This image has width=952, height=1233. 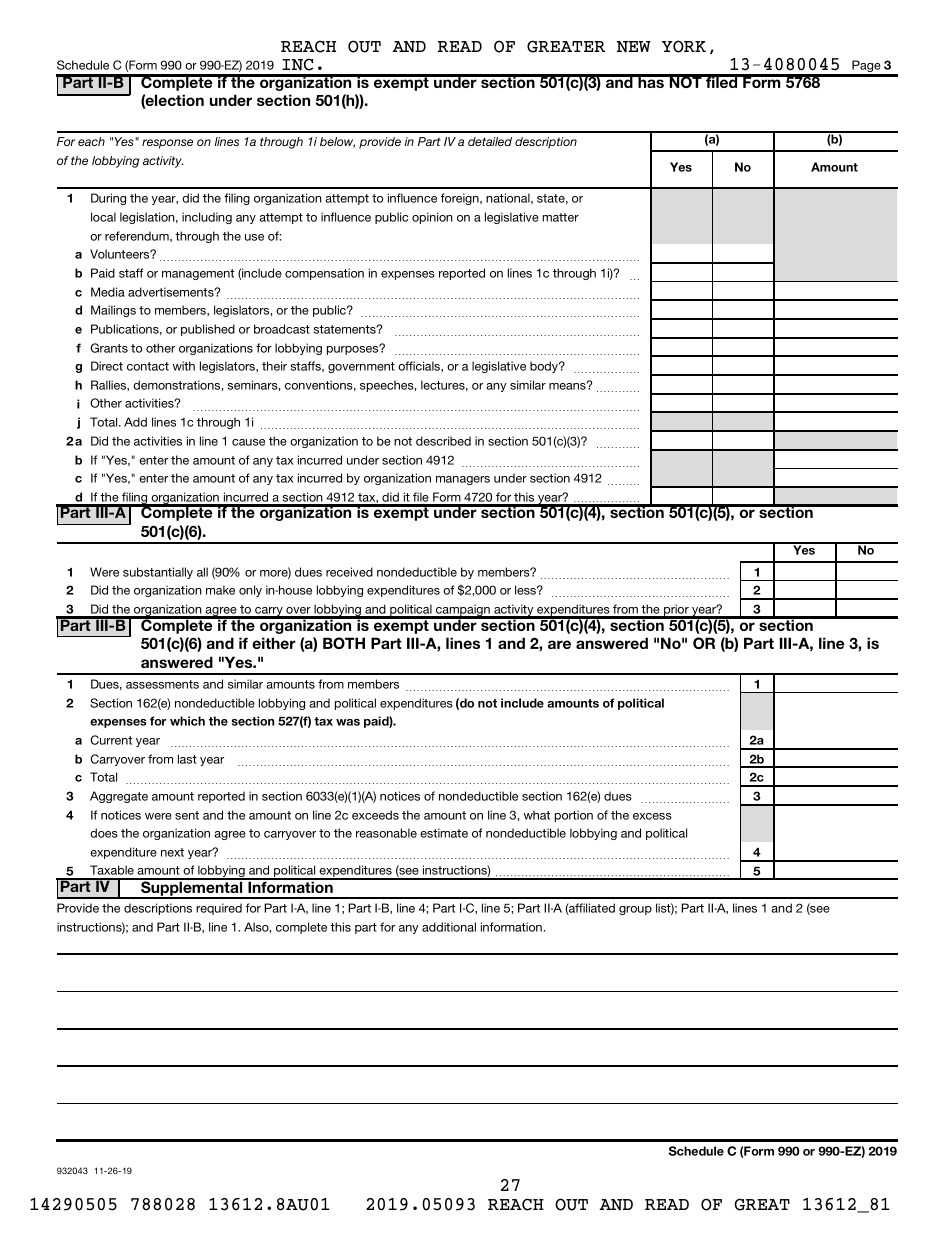 I want to click on body, so click(x=545, y=367).
